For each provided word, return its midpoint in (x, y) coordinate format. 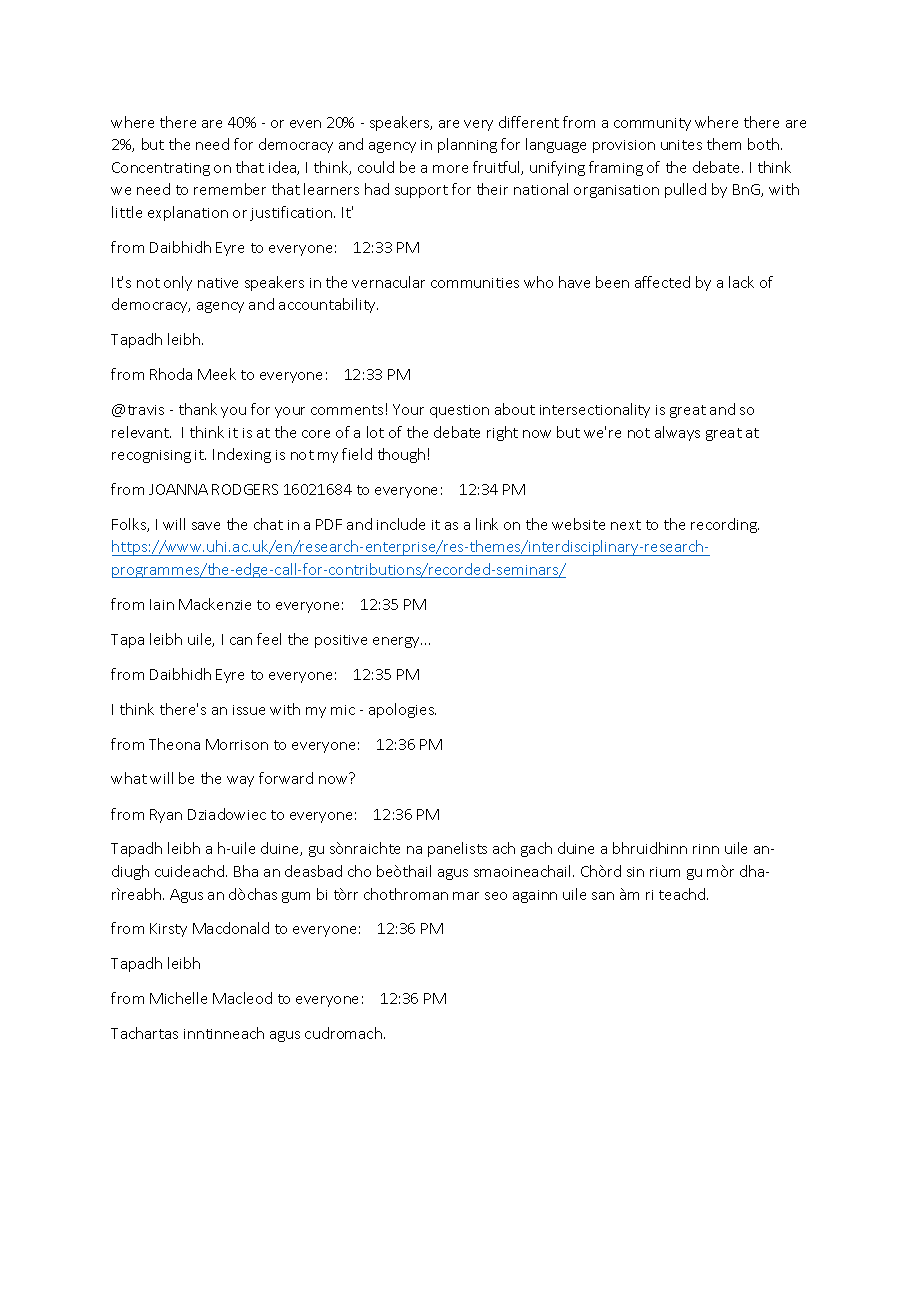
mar (466, 896)
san (603, 896)
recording (725, 525)
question (459, 411)
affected (662, 282)
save (206, 526)
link (487, 524)
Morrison (237, 744)
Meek (217, 374)
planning (467, 145)
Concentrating (161, 169)
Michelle (178, 998)
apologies (402, 710)
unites (681, 145)
